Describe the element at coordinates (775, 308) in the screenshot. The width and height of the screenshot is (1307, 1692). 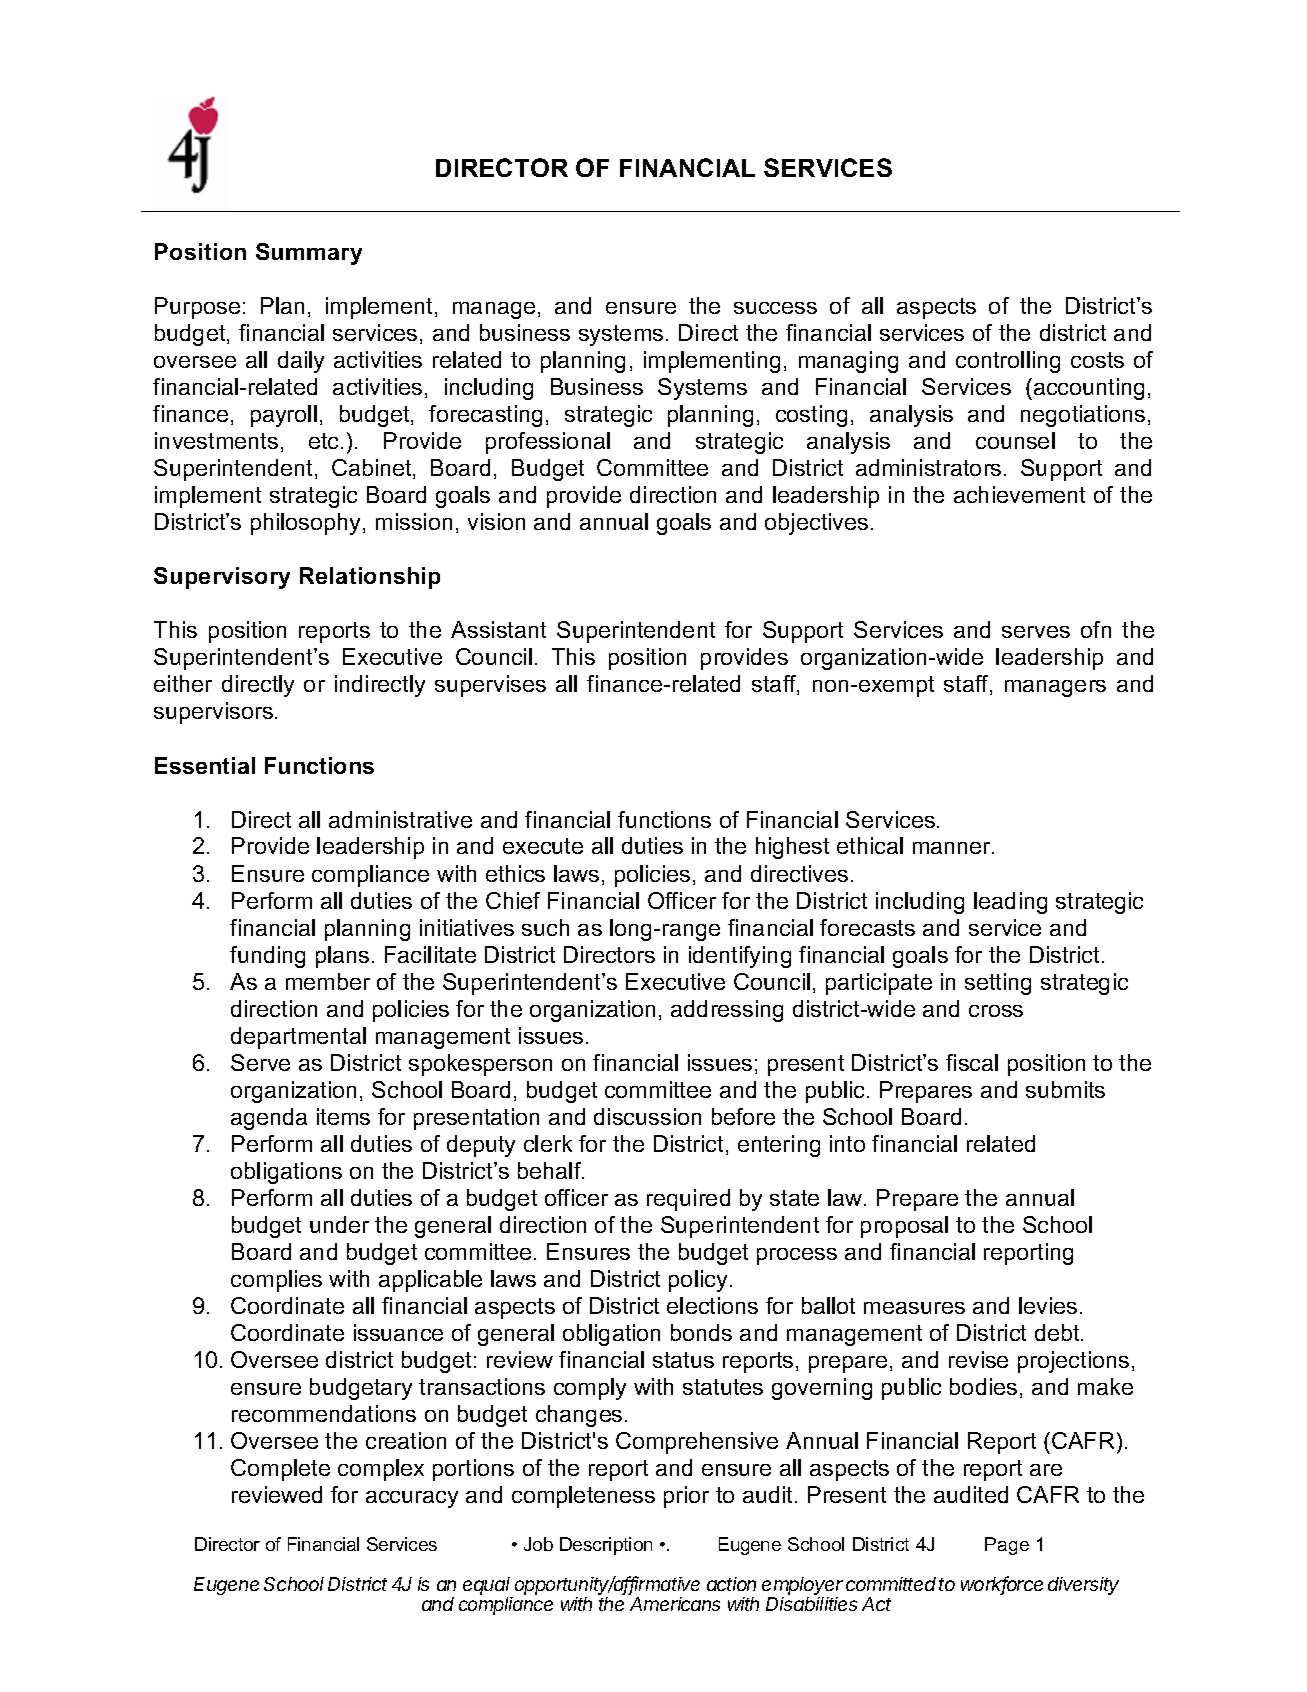
I see `success` at that location.
